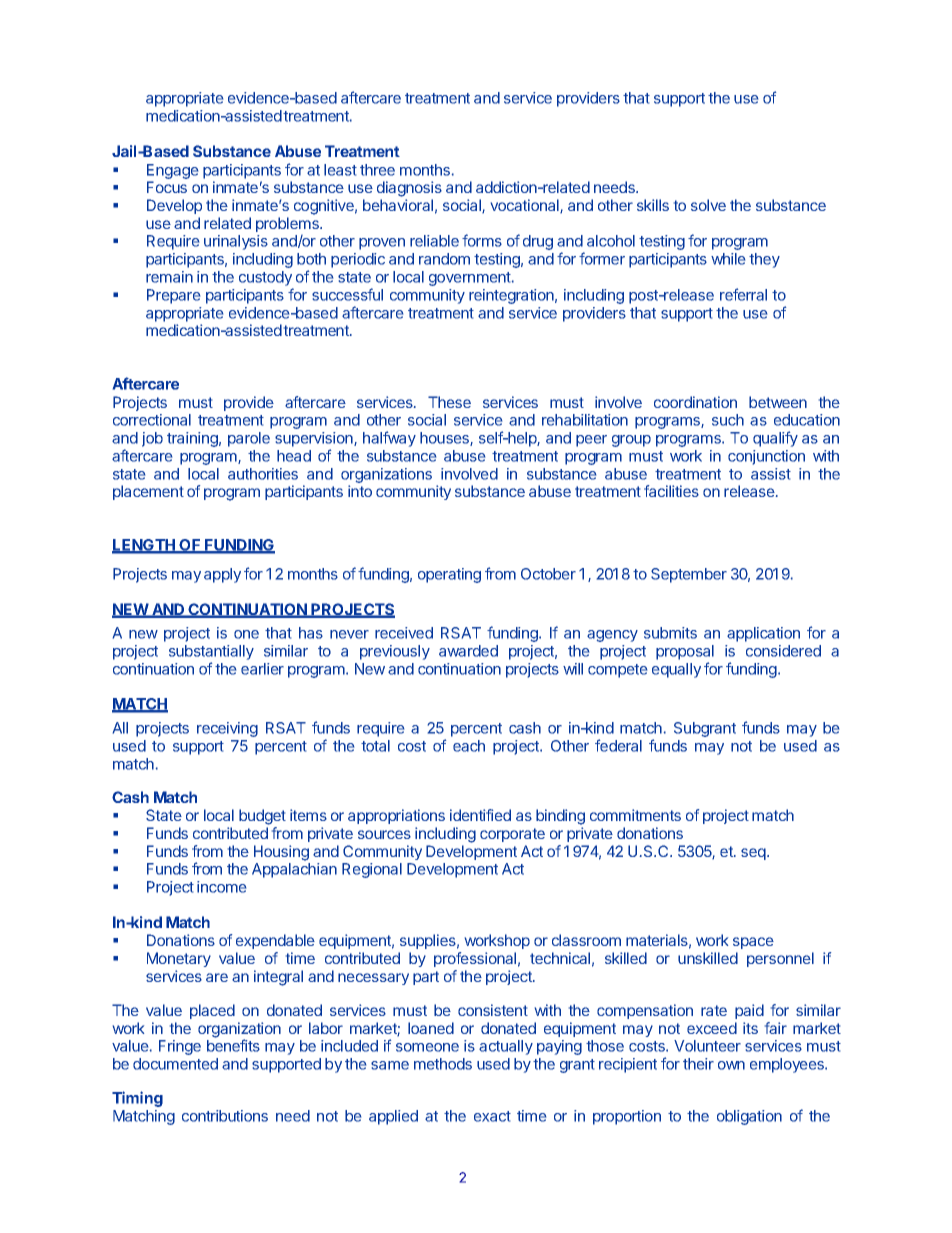 Image resolution: width=952 pixels, height=1233 pixels. I want to click on identified, so click(480, 815).
